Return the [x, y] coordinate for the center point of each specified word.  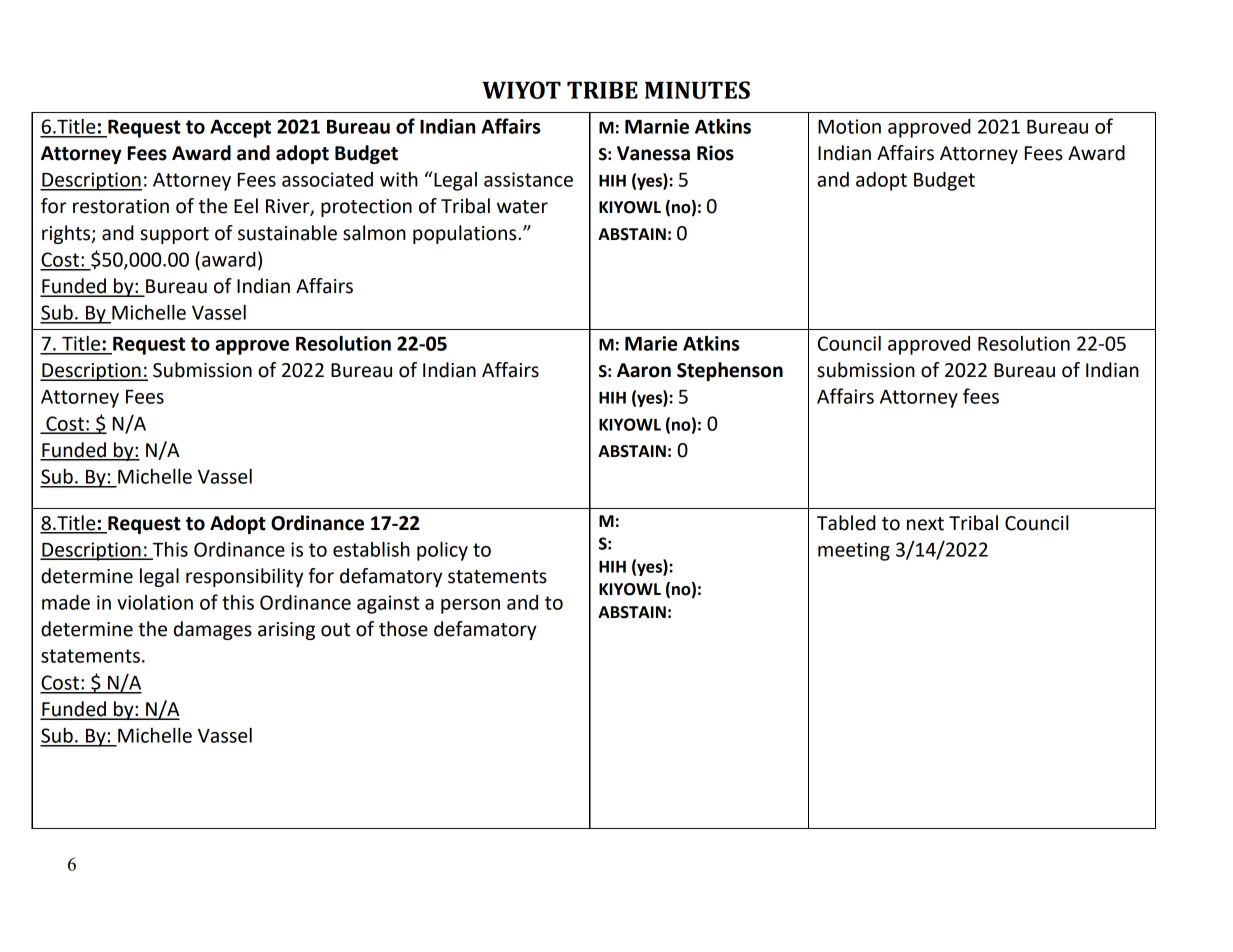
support [174, 235]
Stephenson [730, 371]
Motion [849, 126]
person [470, 606]
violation [155, 602]
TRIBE [602, 90]
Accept [240, 129]
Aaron [644, 370]
